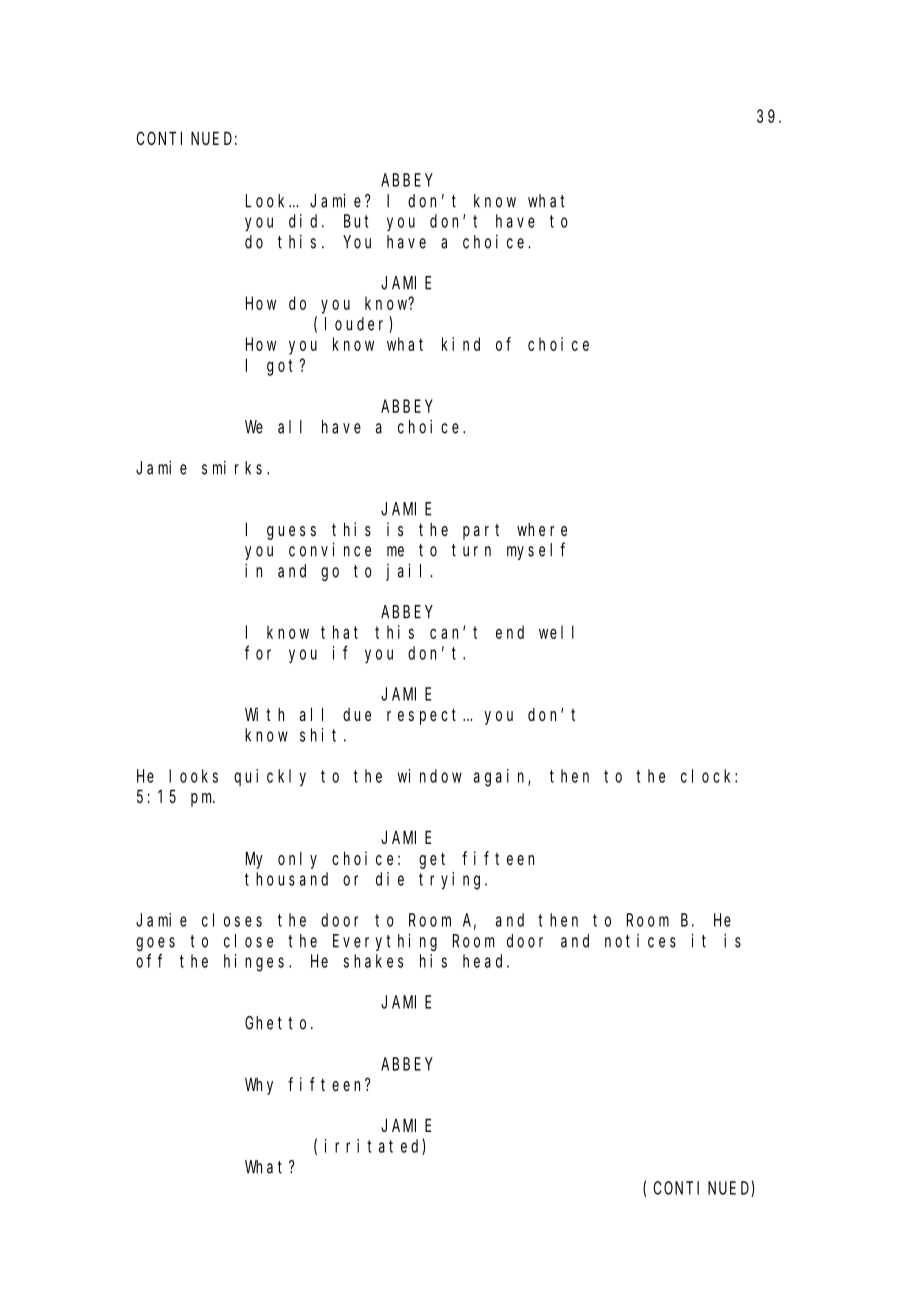 This screenshot has width=924, height=1308. I want to click on notices, so click(640, 941).
